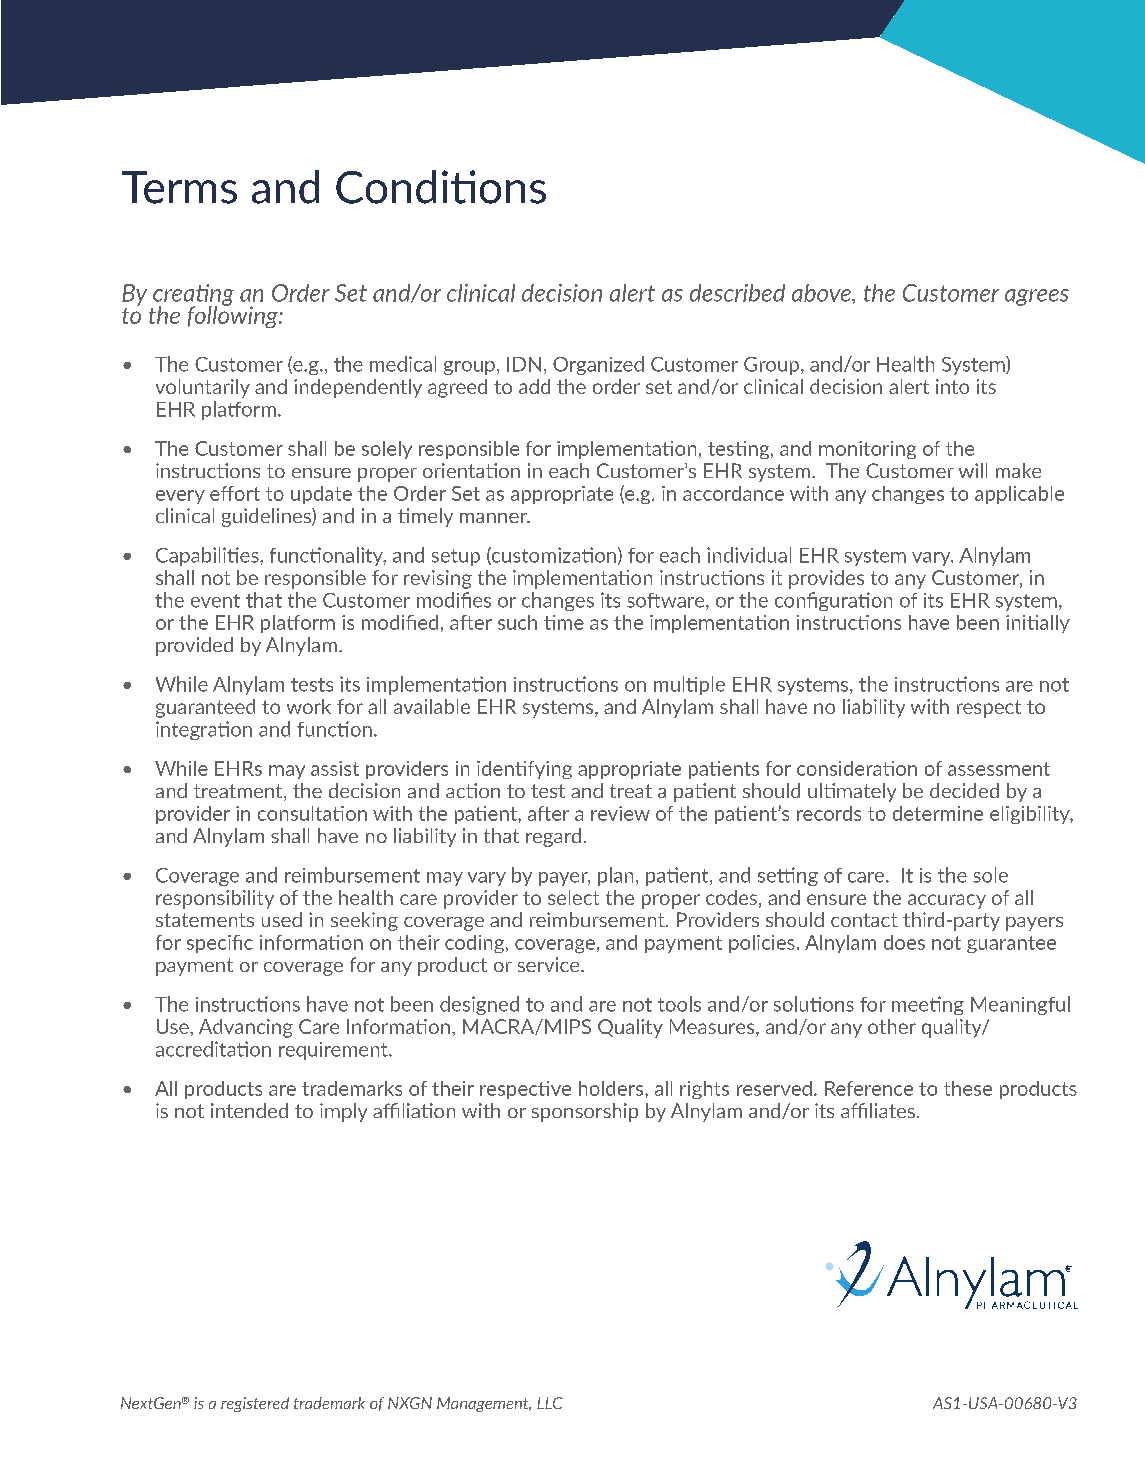 Image resolution: width=1145 pixels, height=1482 pixels. What do you see at coordinates (267, 517) in the document?
I see `guidelines` at bounding box center [267, 517].
